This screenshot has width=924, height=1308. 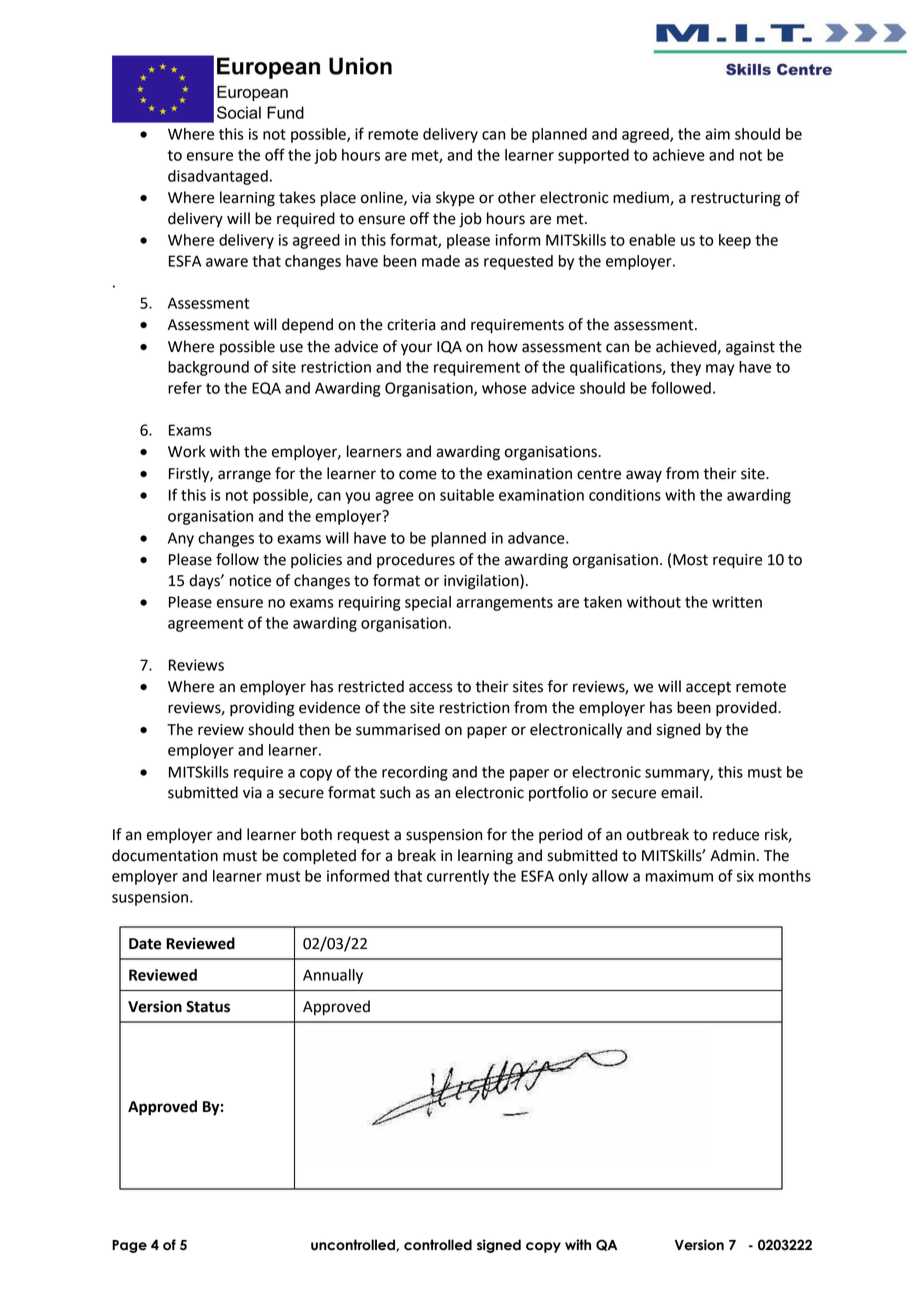 I want to click on providing, so click(x=262, y=709).
